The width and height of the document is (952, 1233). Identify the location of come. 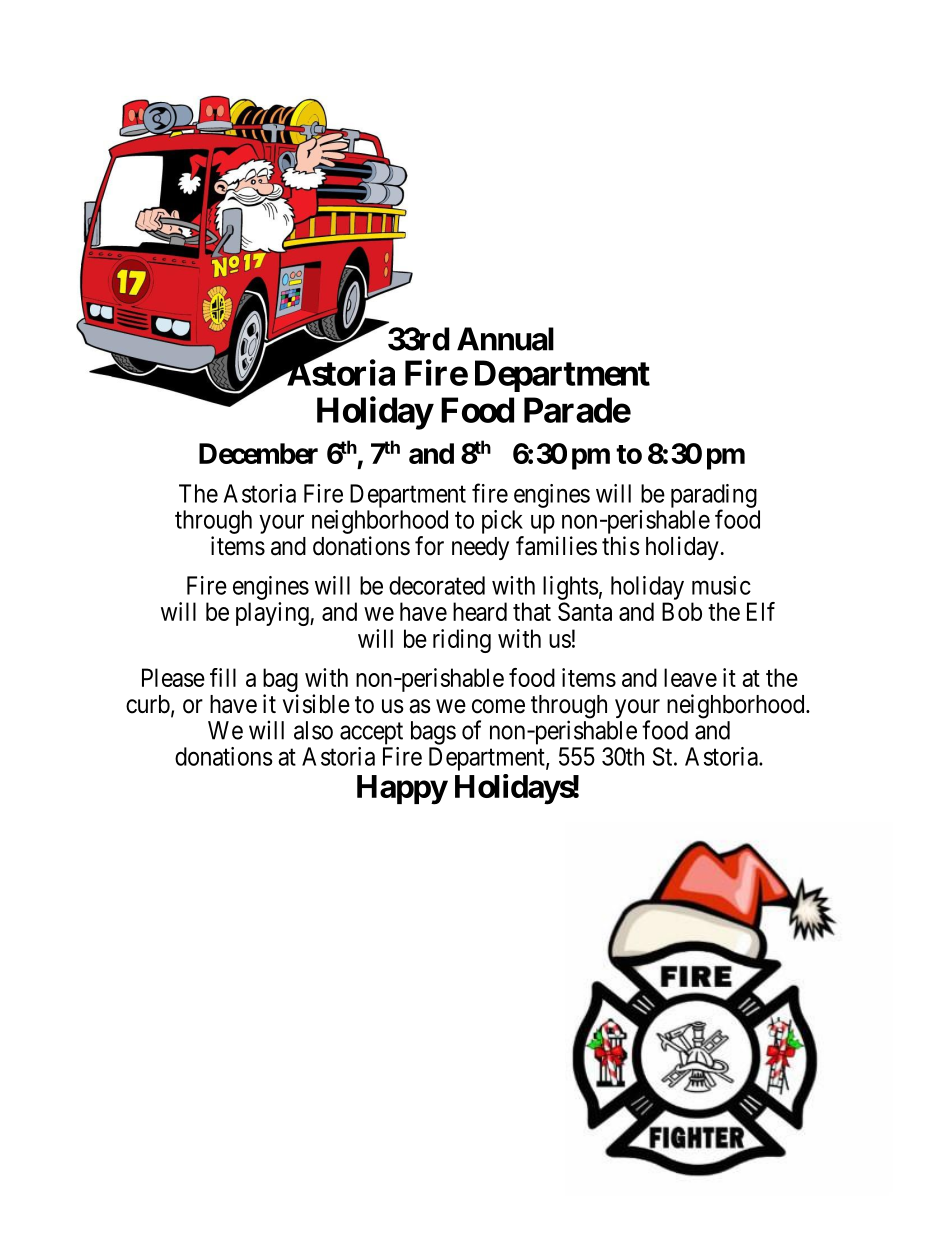
(498, 706).
